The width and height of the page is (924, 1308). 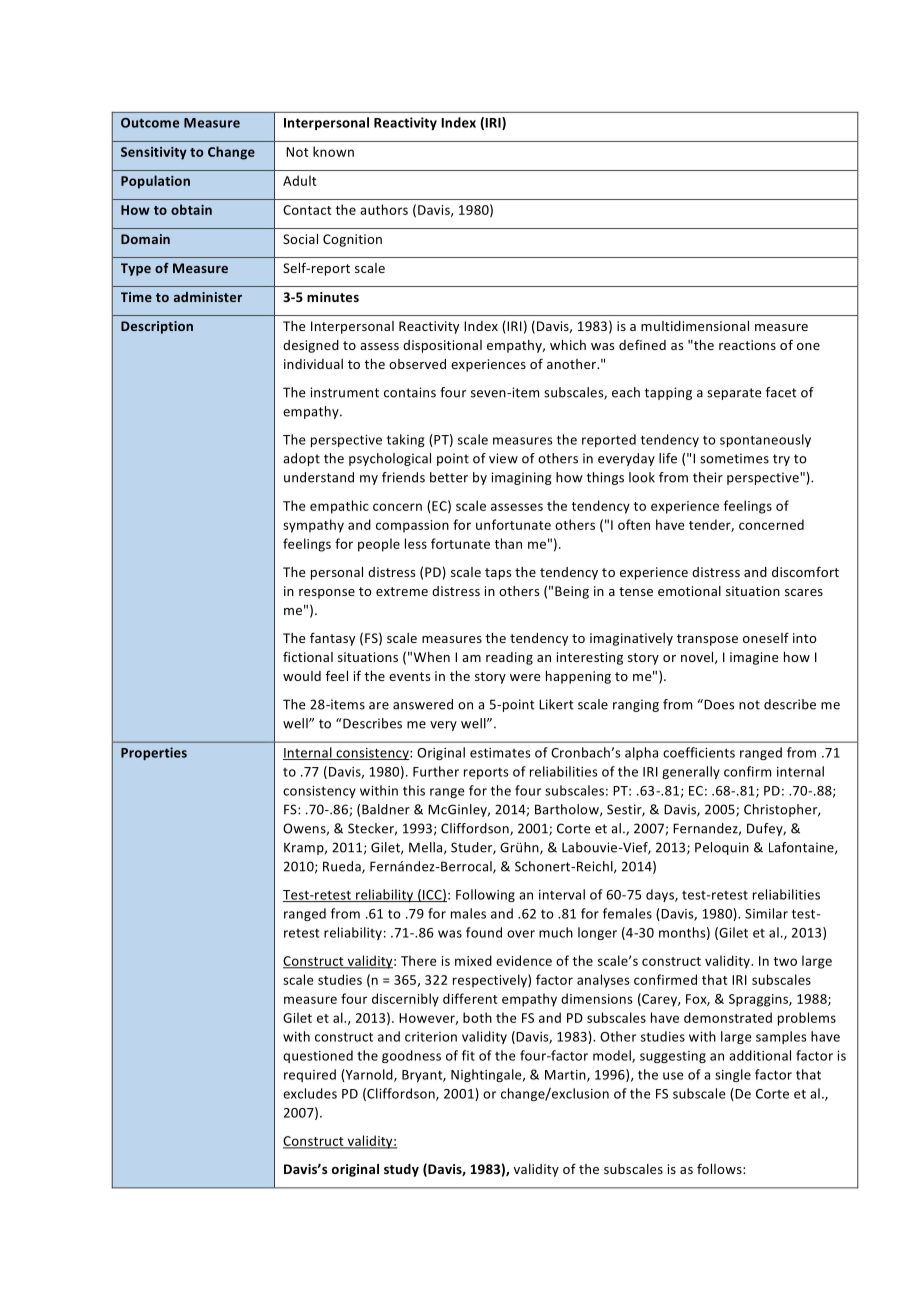 What do you see at coordinates (484, 932) in the page?
I see `found` at bounding box center [484, 932].
